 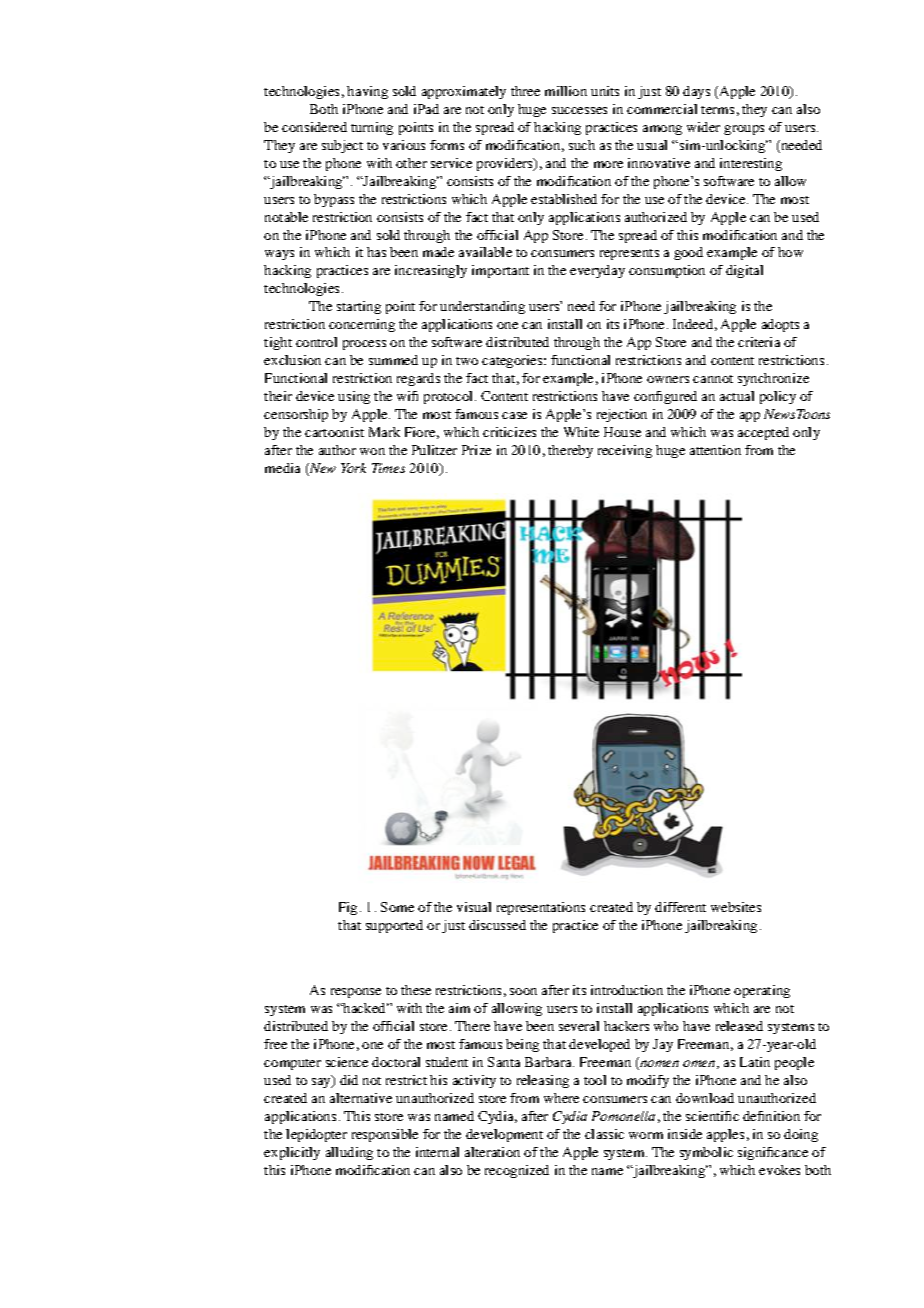 What do you see at coordinates (397, 907) in the page?
I see `Some` at bounding box center [397, 907].
